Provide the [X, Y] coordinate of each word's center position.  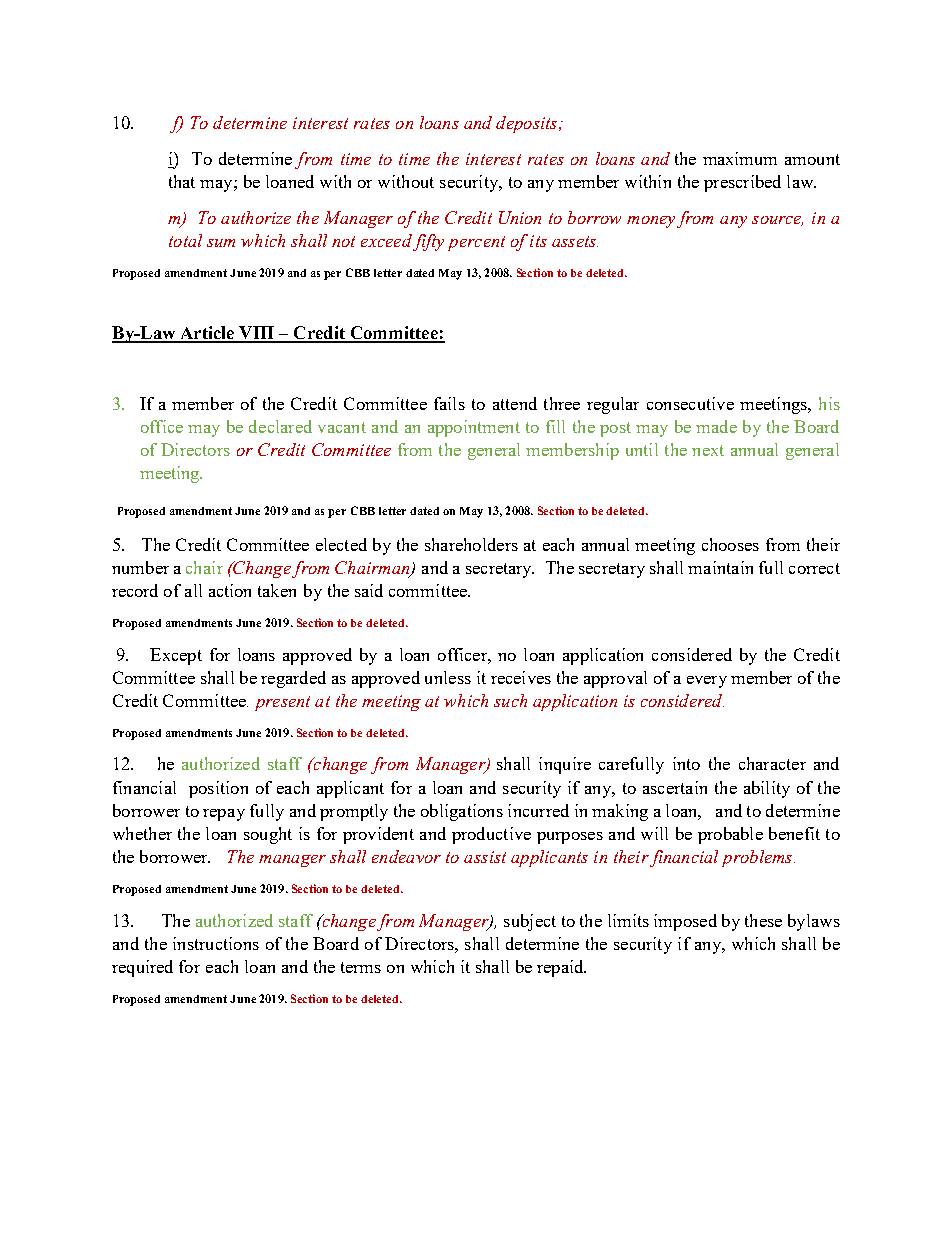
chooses [730, 544]
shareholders [471, 544]
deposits [528, 124]
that [182, 181]
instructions [216, 943]
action [230, 590]
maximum [740, 158]
